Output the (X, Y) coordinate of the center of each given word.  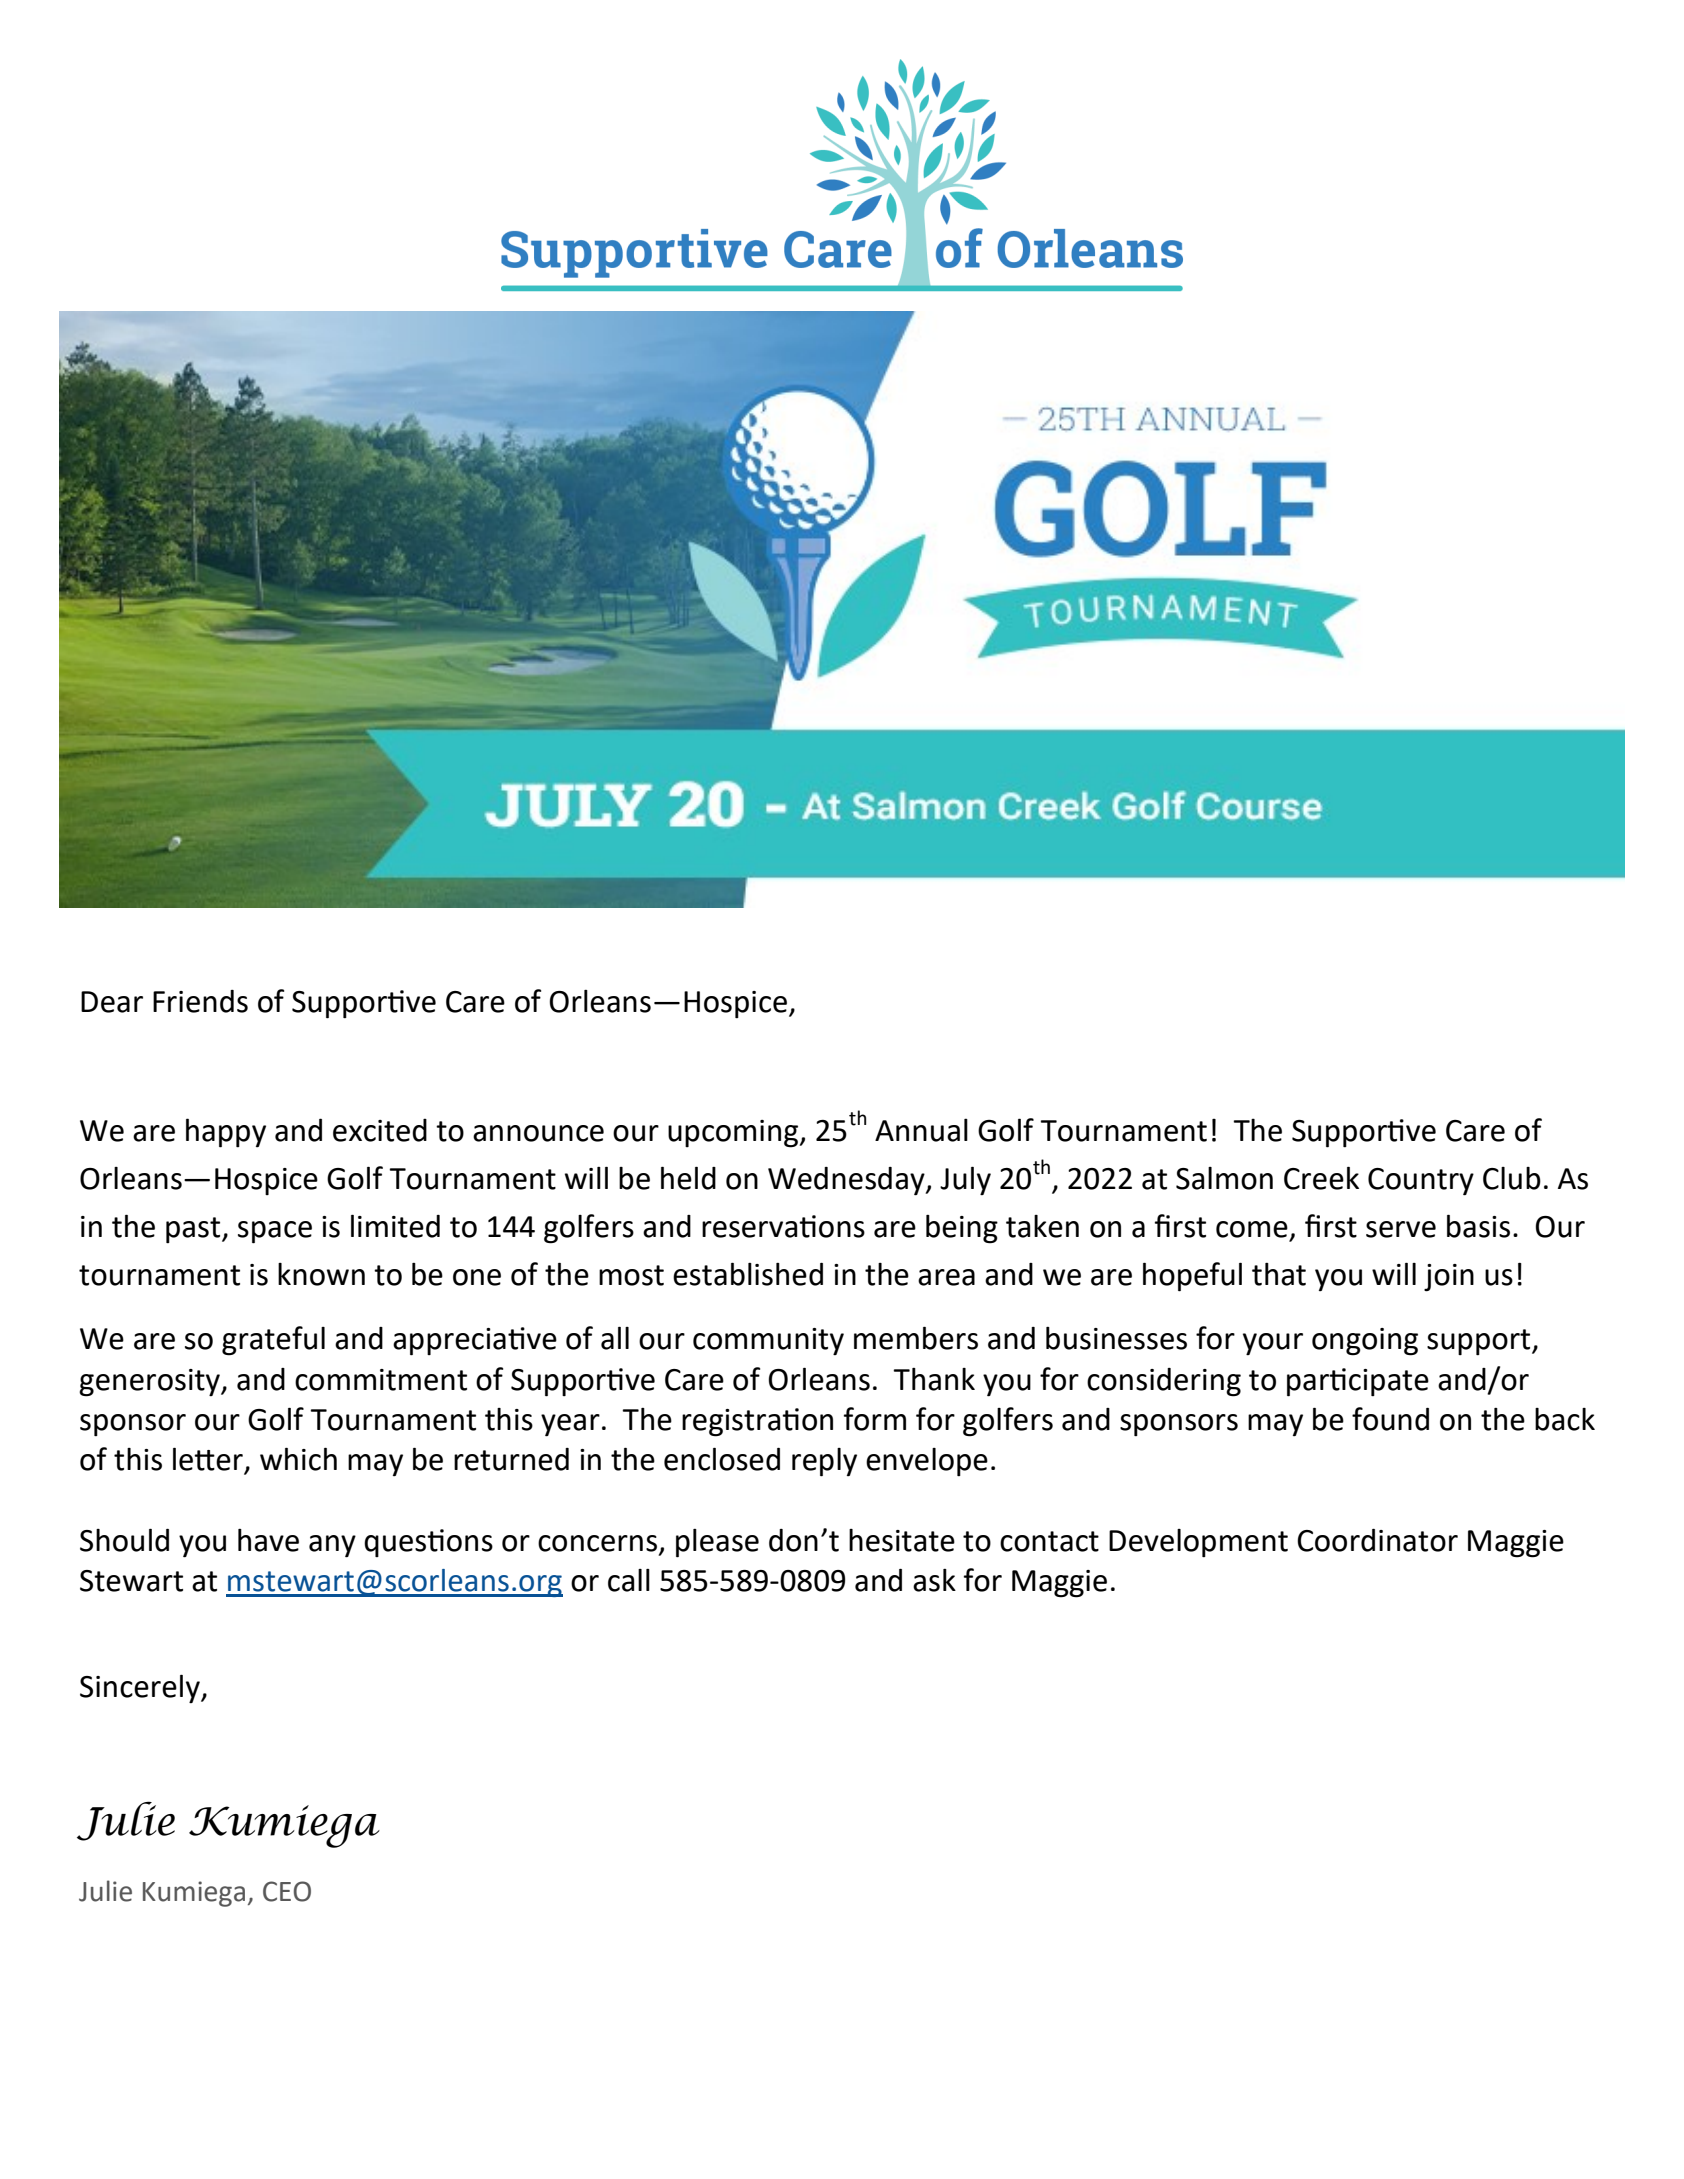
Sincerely (141, 1688)
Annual (921, 1130)
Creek (1321, 1178)
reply (824, 1462)
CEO (287, 1891)
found (1390, 1419)
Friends (200, 1001)
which (298, 1459)
